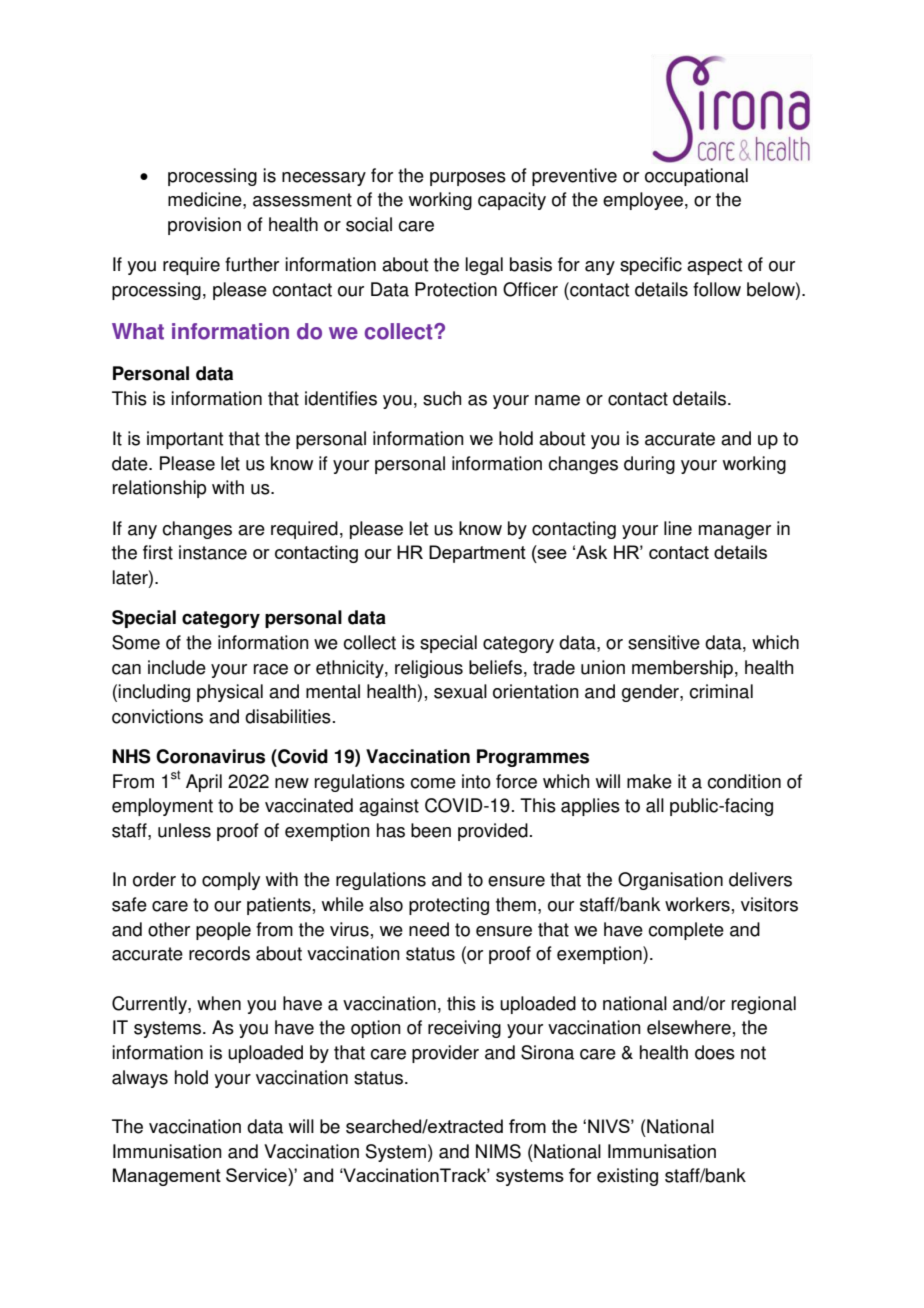 The image size is (924, 1308). What do you see at coordinates (219, 953) in the image?
I see `records` at bounding box center [219, 953].
